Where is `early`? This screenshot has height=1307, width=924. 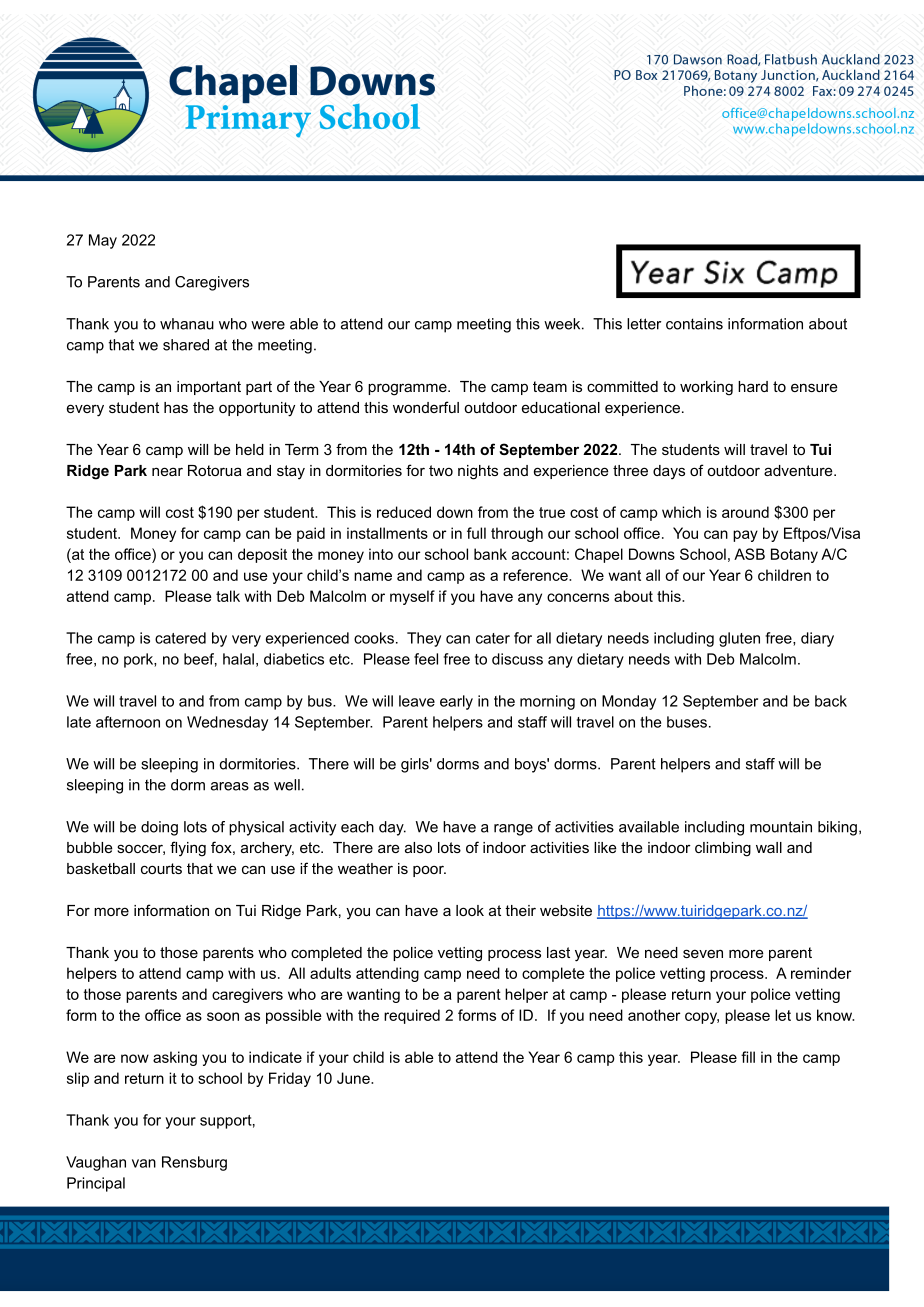
early is located at coordinates (456, 702).
